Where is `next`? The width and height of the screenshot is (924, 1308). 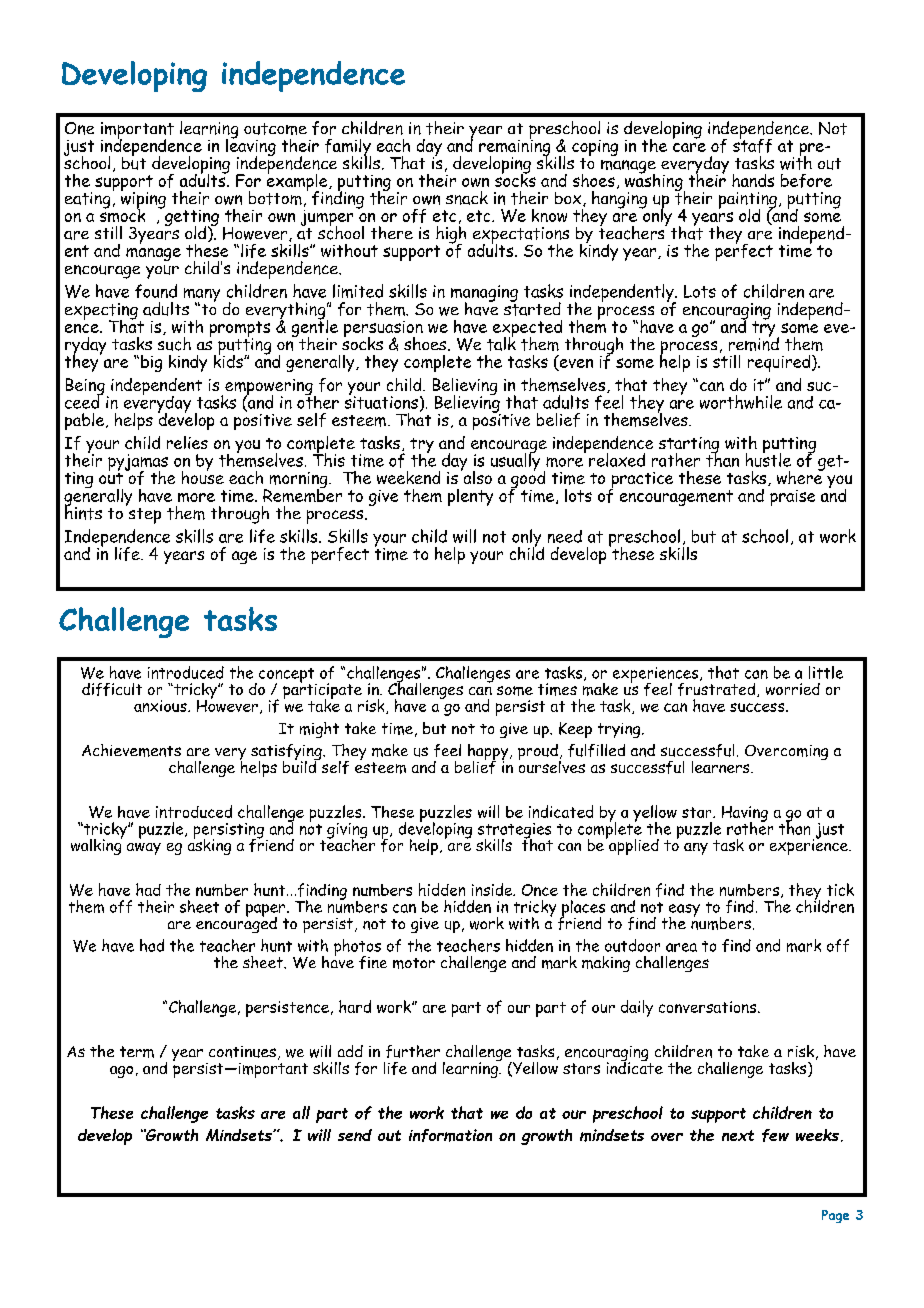 next is located at coordinates (738, 1135).
